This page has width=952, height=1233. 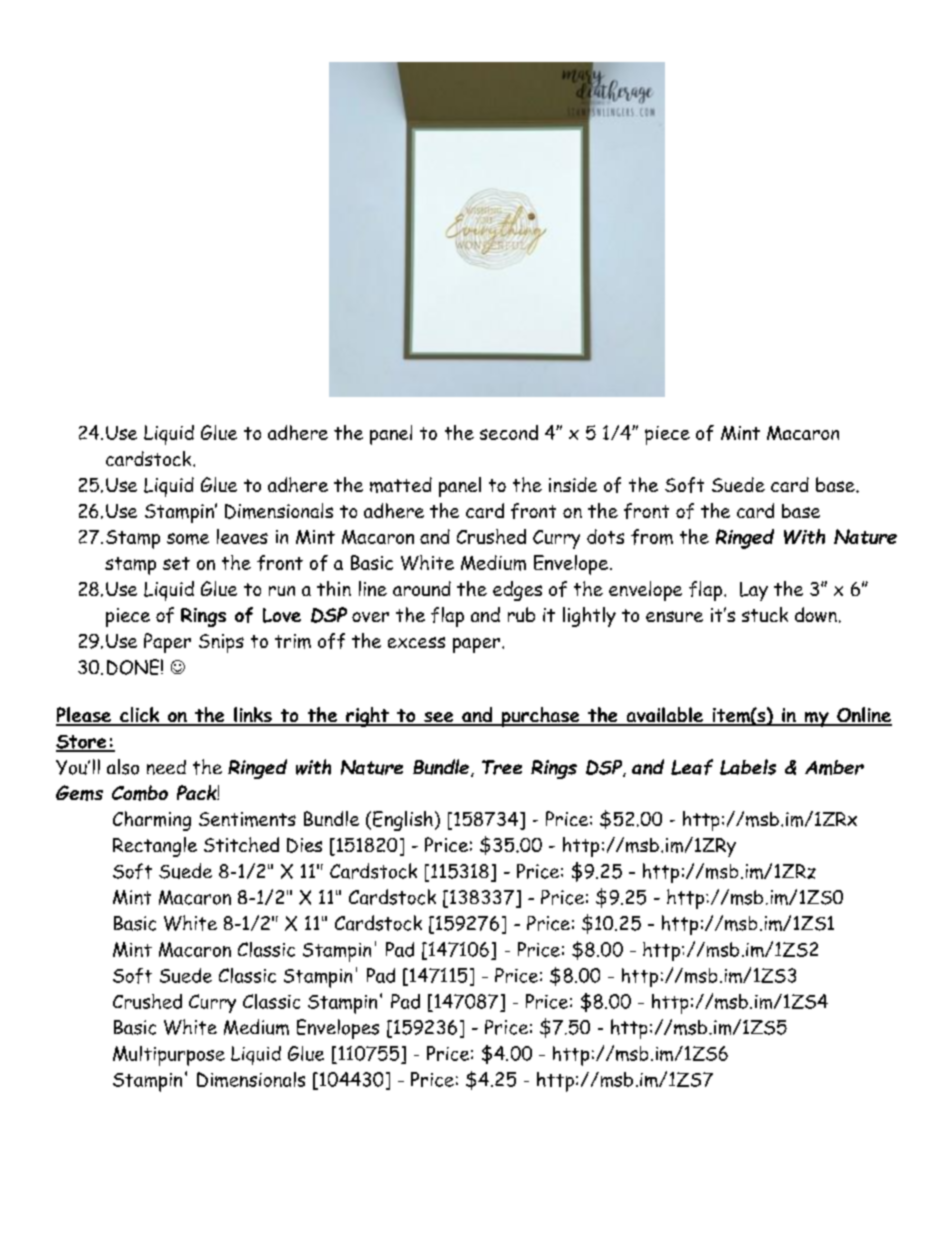 What do you see at coordinates (176, 563) in the page?
I see `set` at bounding box center [176, 563].
